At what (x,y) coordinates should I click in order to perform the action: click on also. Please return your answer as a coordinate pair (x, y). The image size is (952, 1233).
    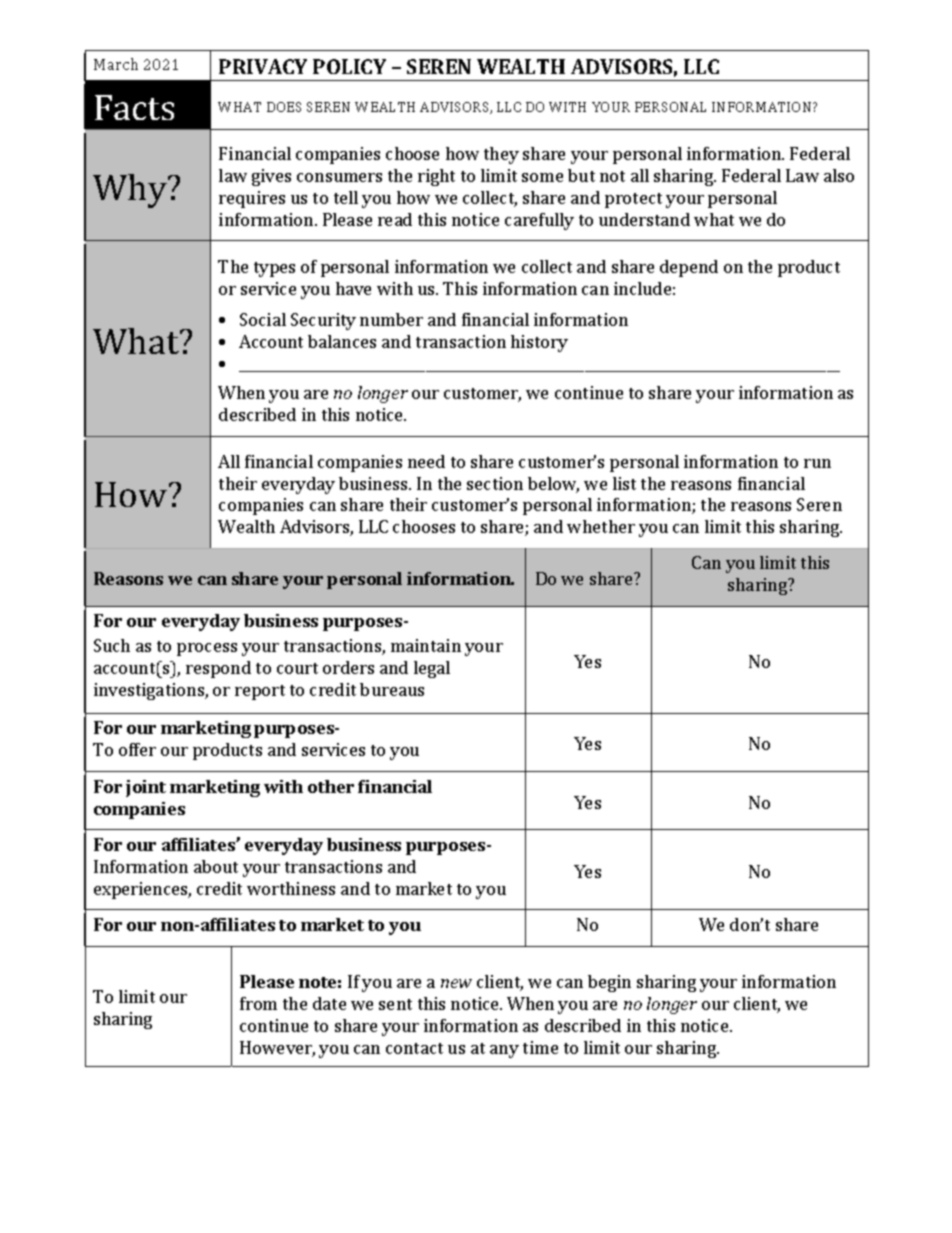
    Looking at the image, I should click on (839, 175).
